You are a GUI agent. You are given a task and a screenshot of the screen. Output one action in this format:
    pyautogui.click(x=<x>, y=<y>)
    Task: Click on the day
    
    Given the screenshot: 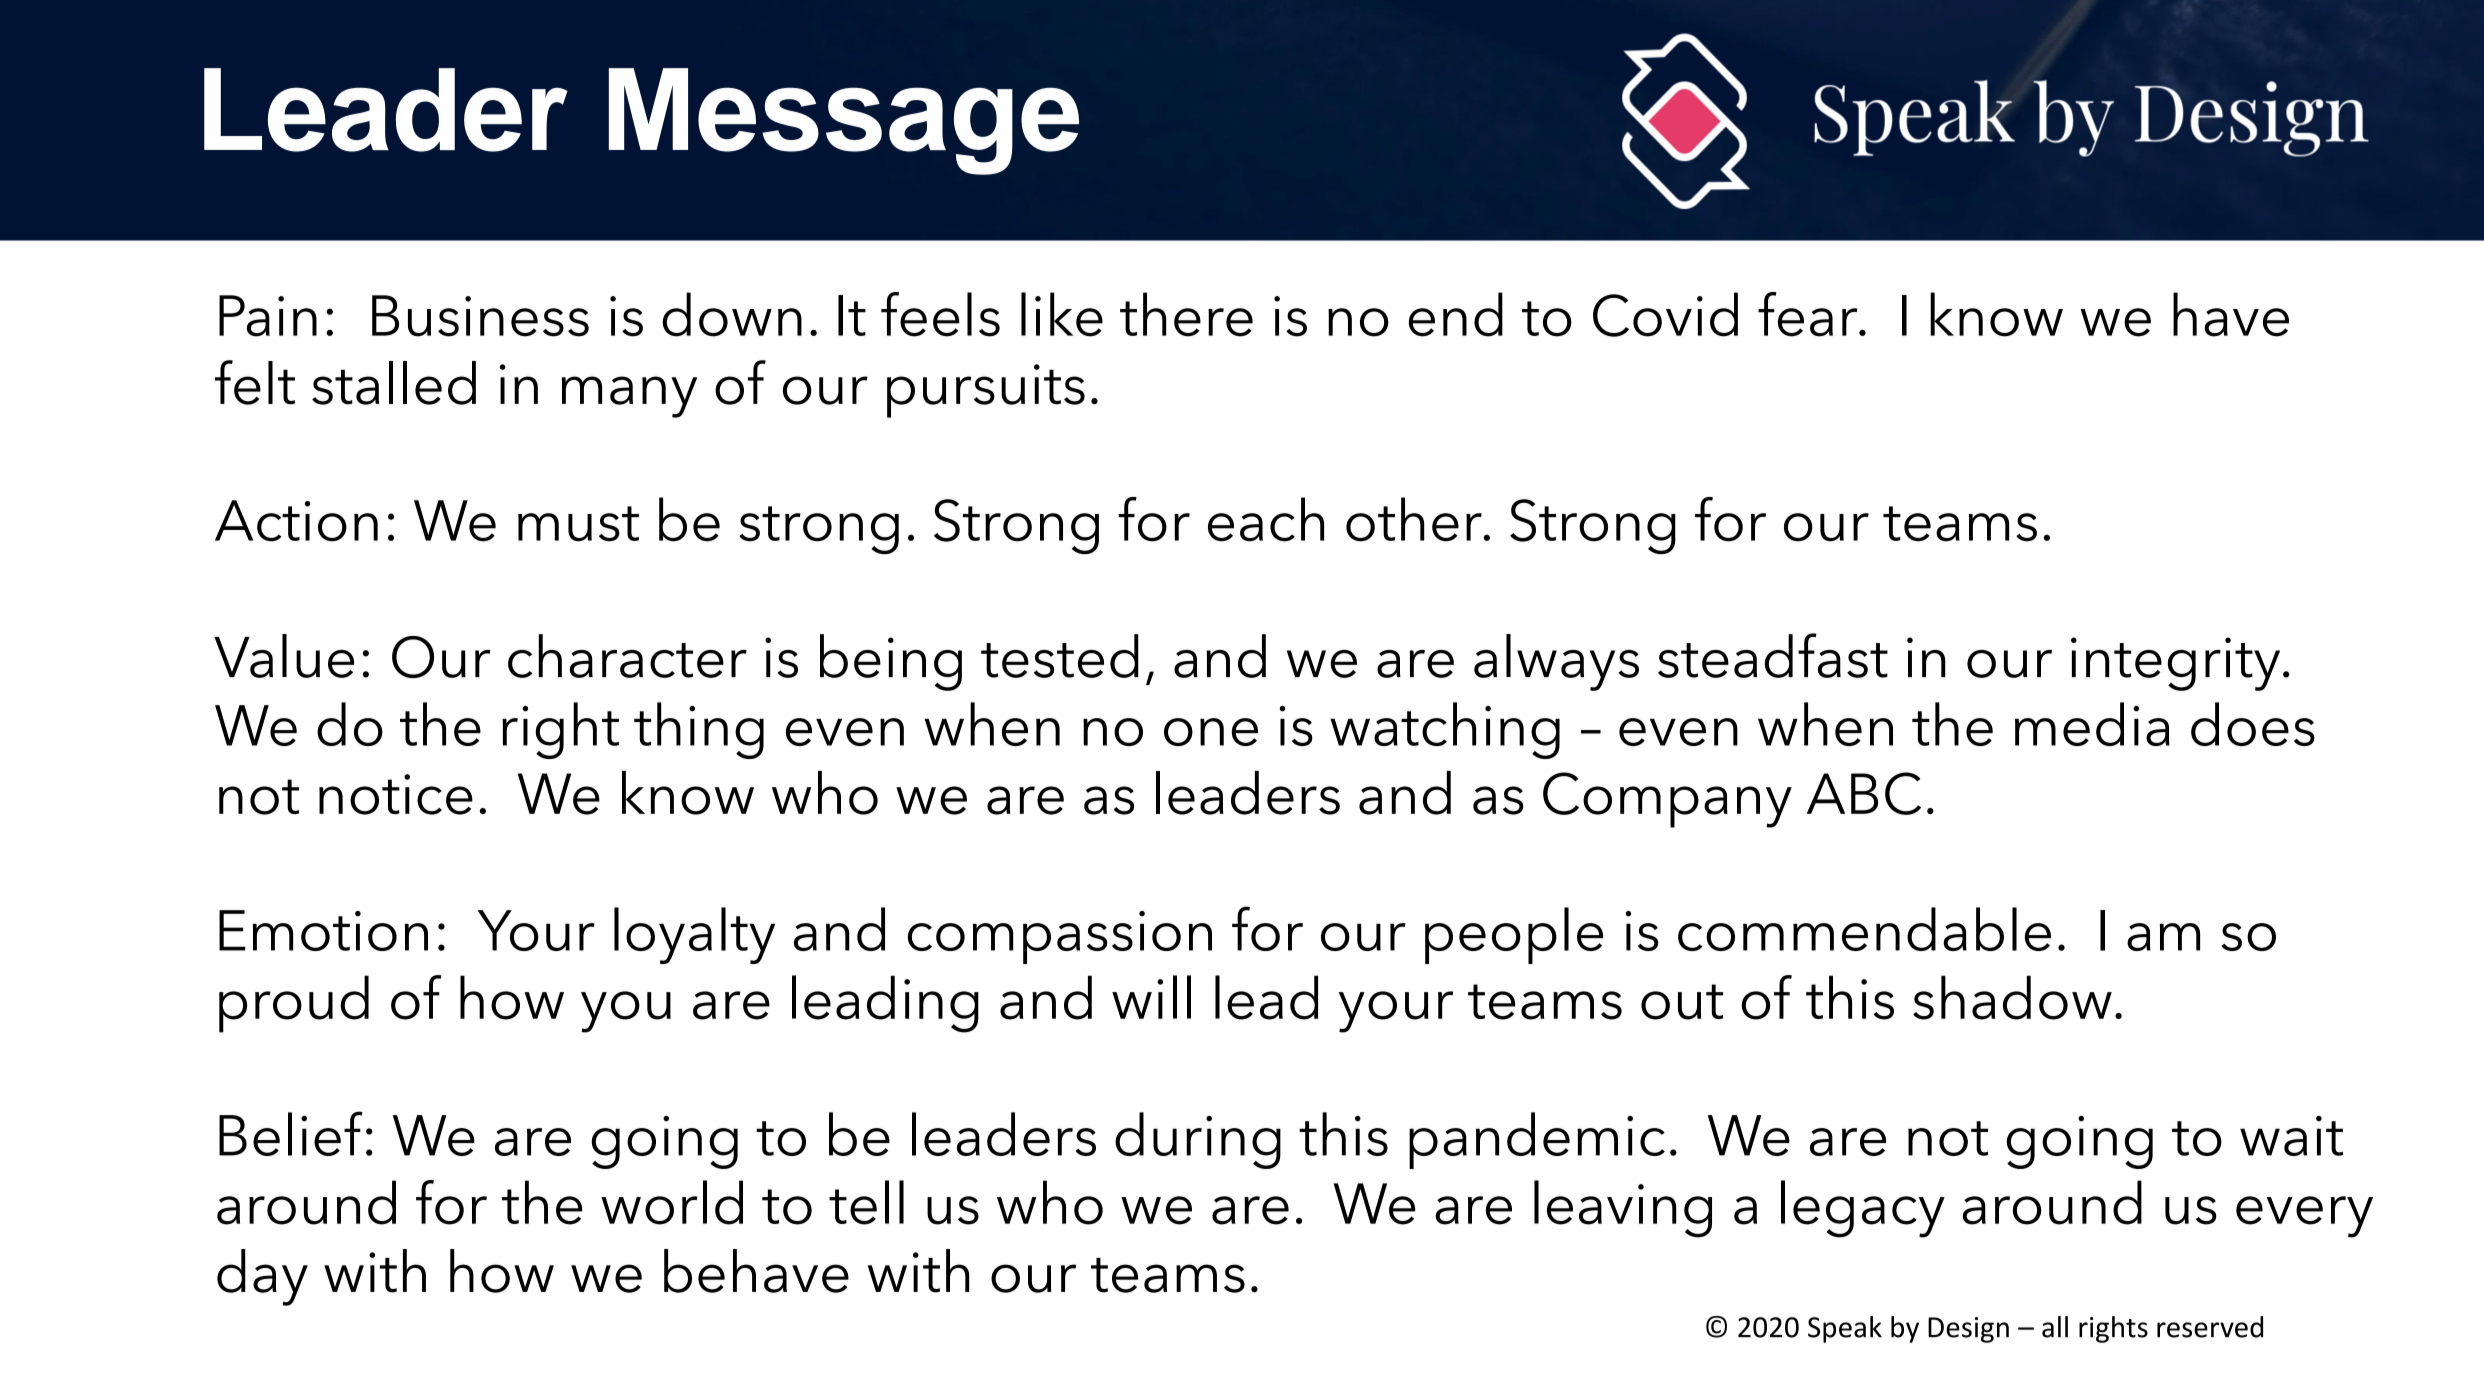 What is the action you would take?
    pyautogui.click(x=262, y=1277)
